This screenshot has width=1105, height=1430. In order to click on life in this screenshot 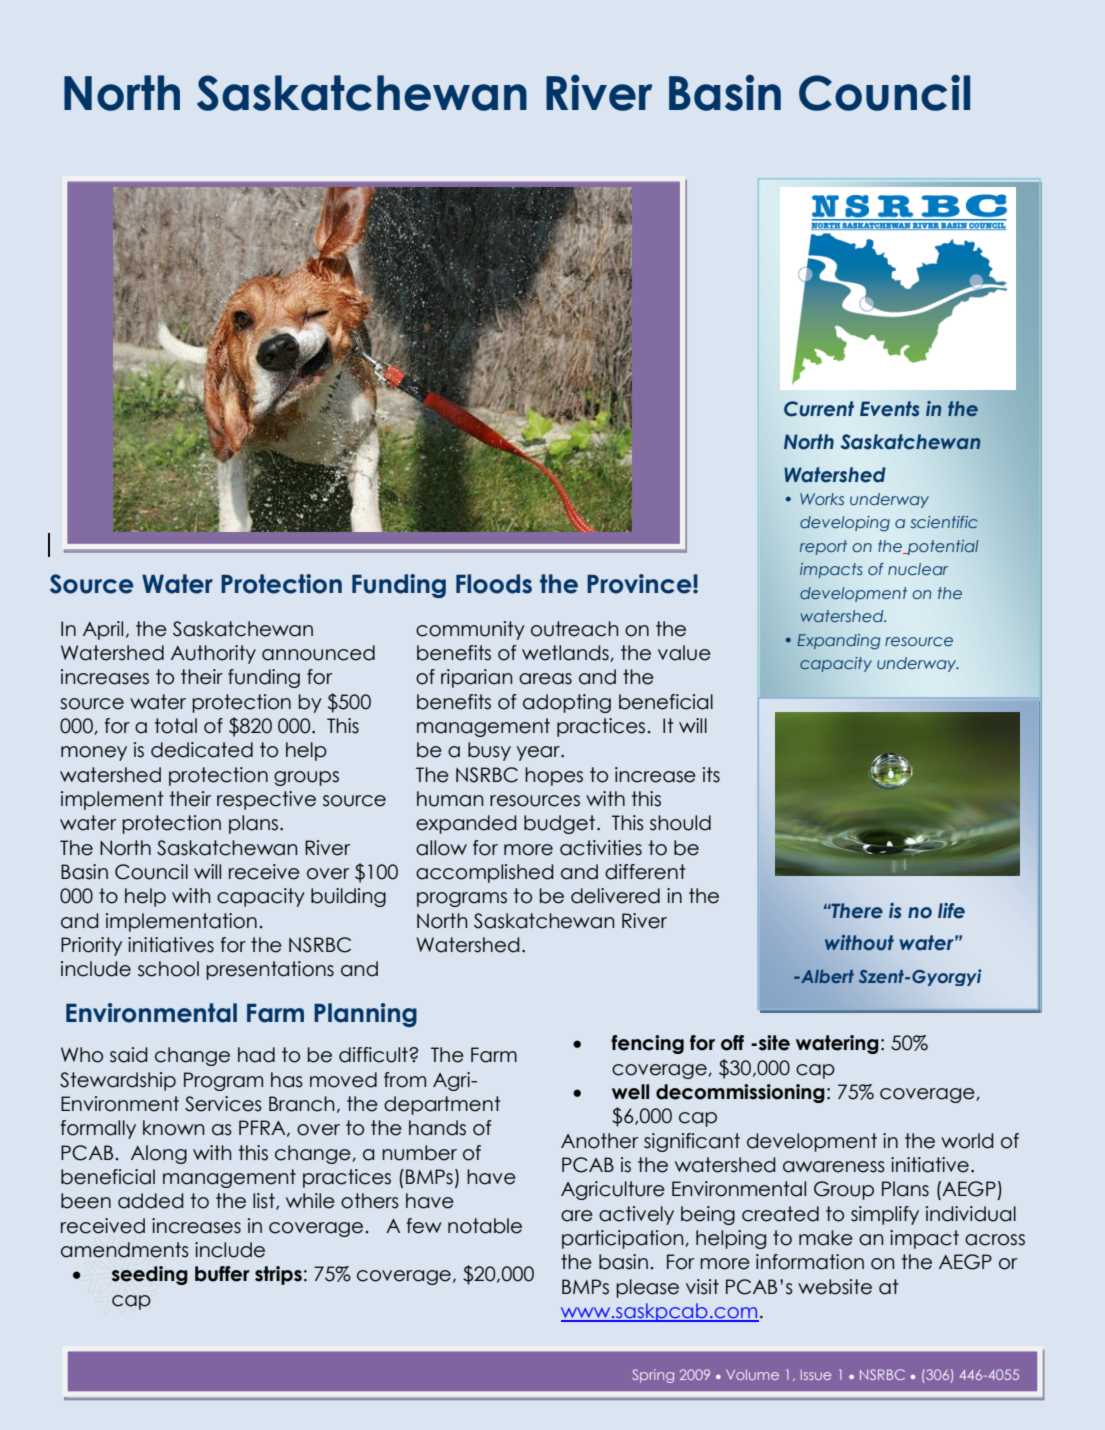, I will do `click(951, 911)`.
